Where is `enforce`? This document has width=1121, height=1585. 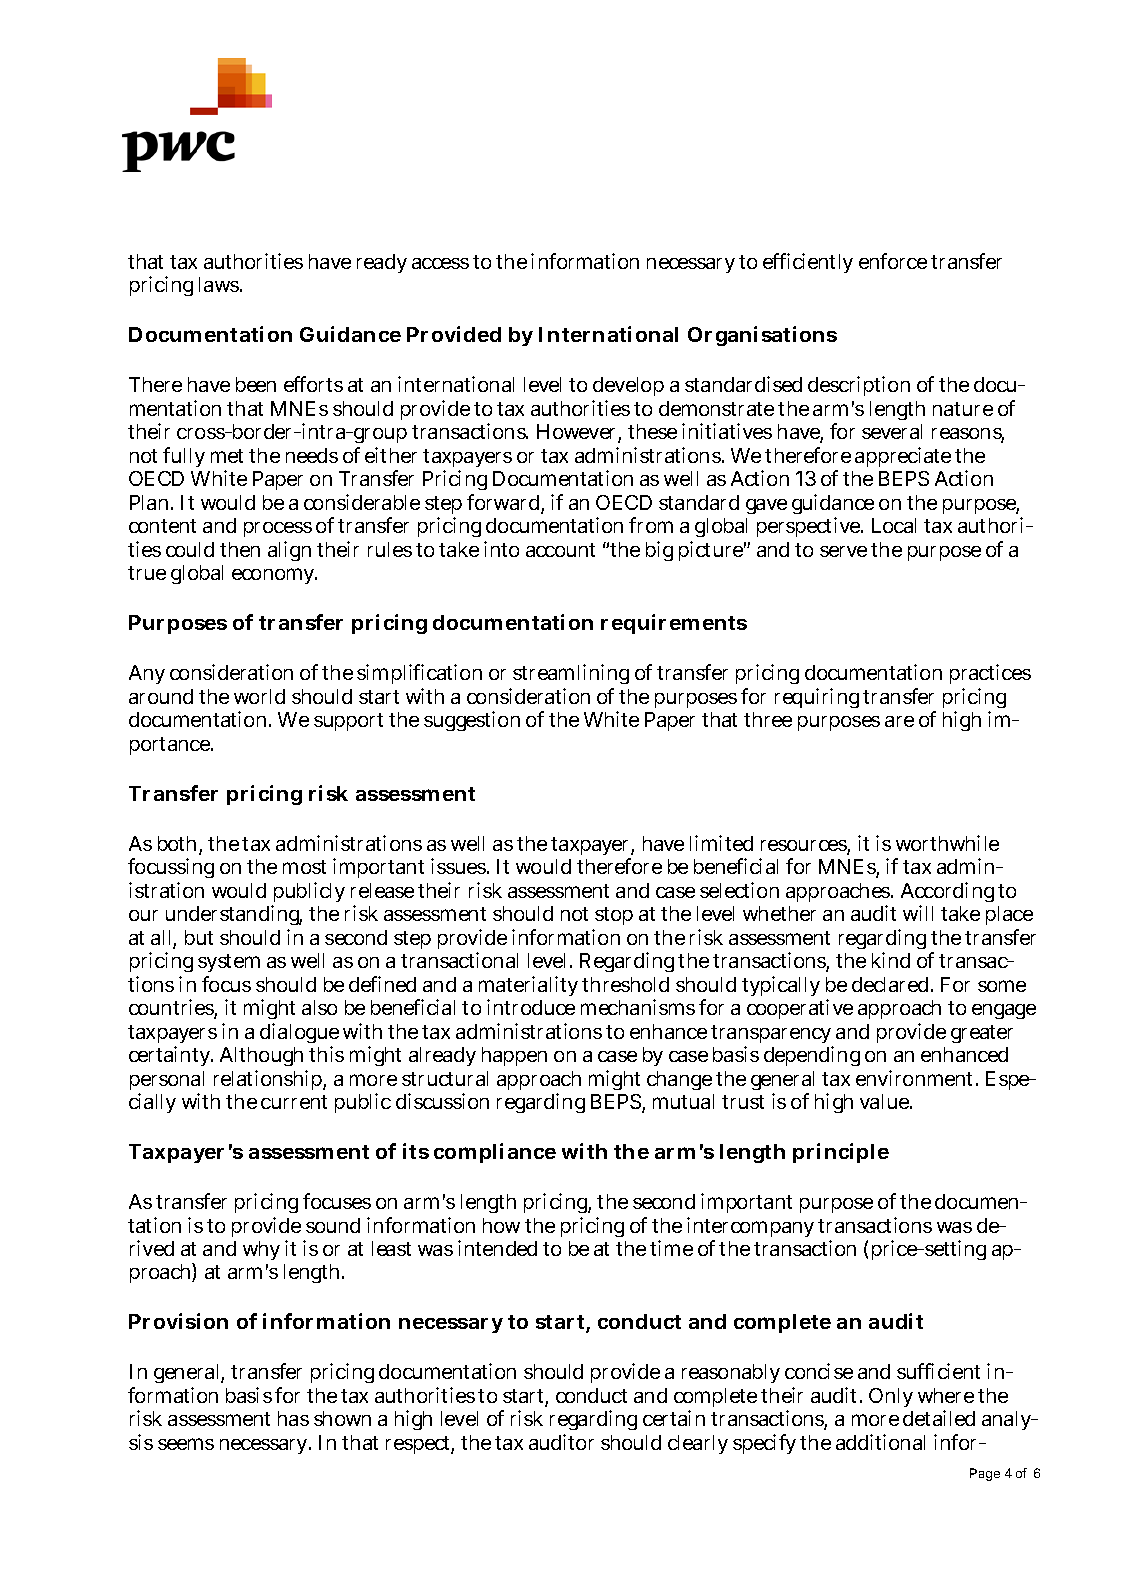
enforce is located at coordinates (893, 261).
